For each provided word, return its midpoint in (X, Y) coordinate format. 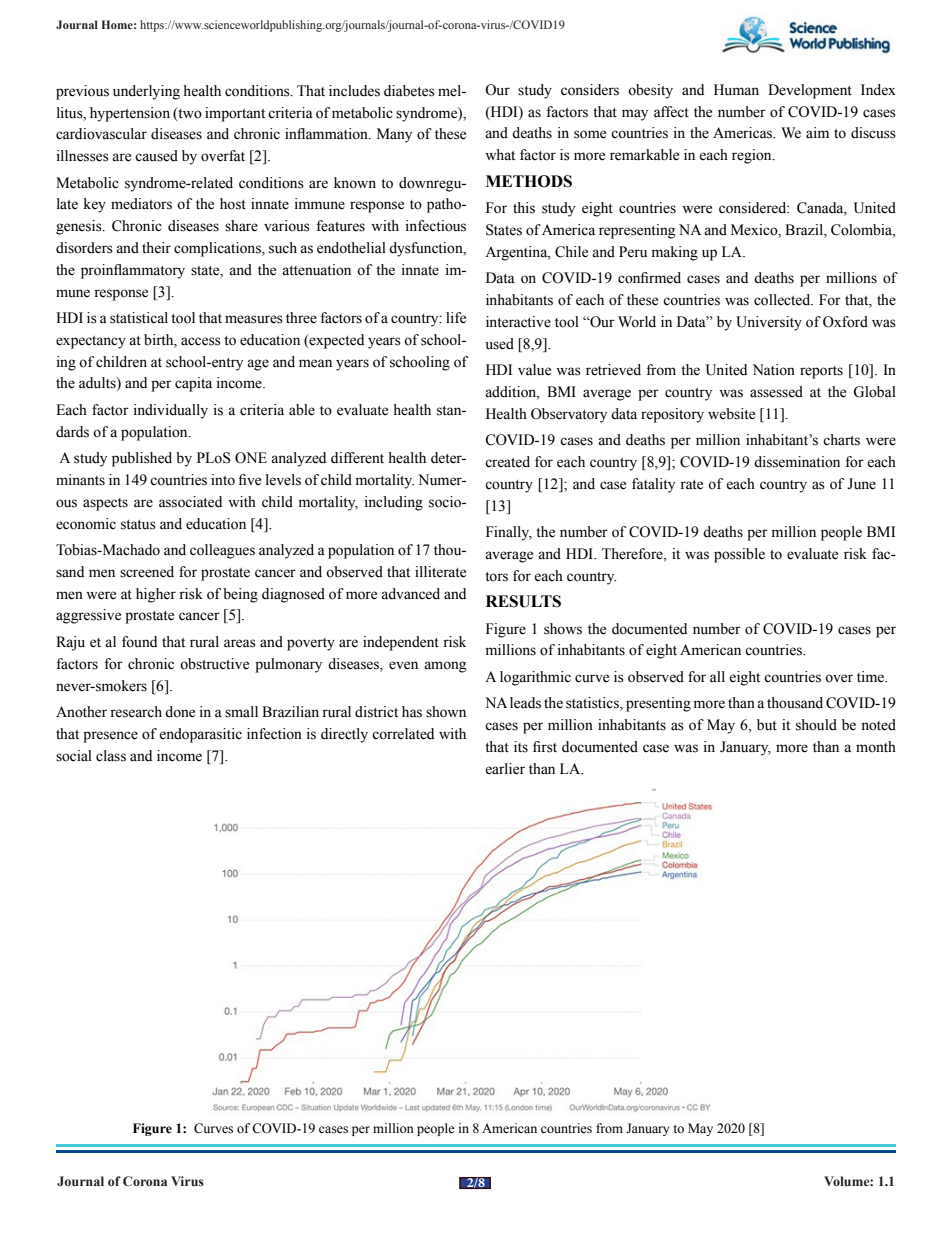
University (769, 323)
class (111, 756)
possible (739, 555)
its (521, 747)
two (189, 113)
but (767, 725)
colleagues (222, 551)
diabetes (409, 91)
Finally (509, 533)
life (456, 318)
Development (810, 91)
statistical (139, 318)
